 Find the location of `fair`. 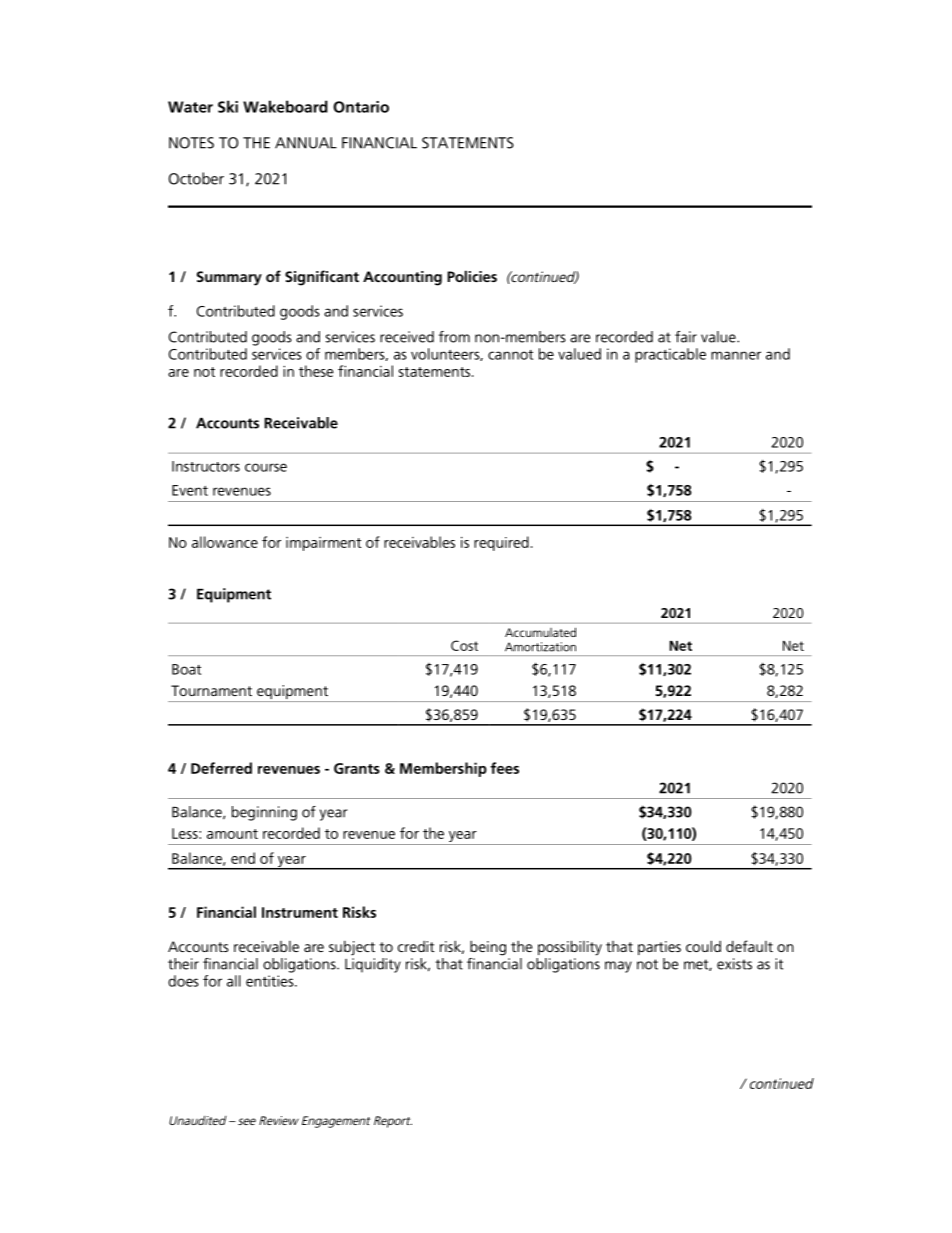

fair is located at coordinates (686, 337).
